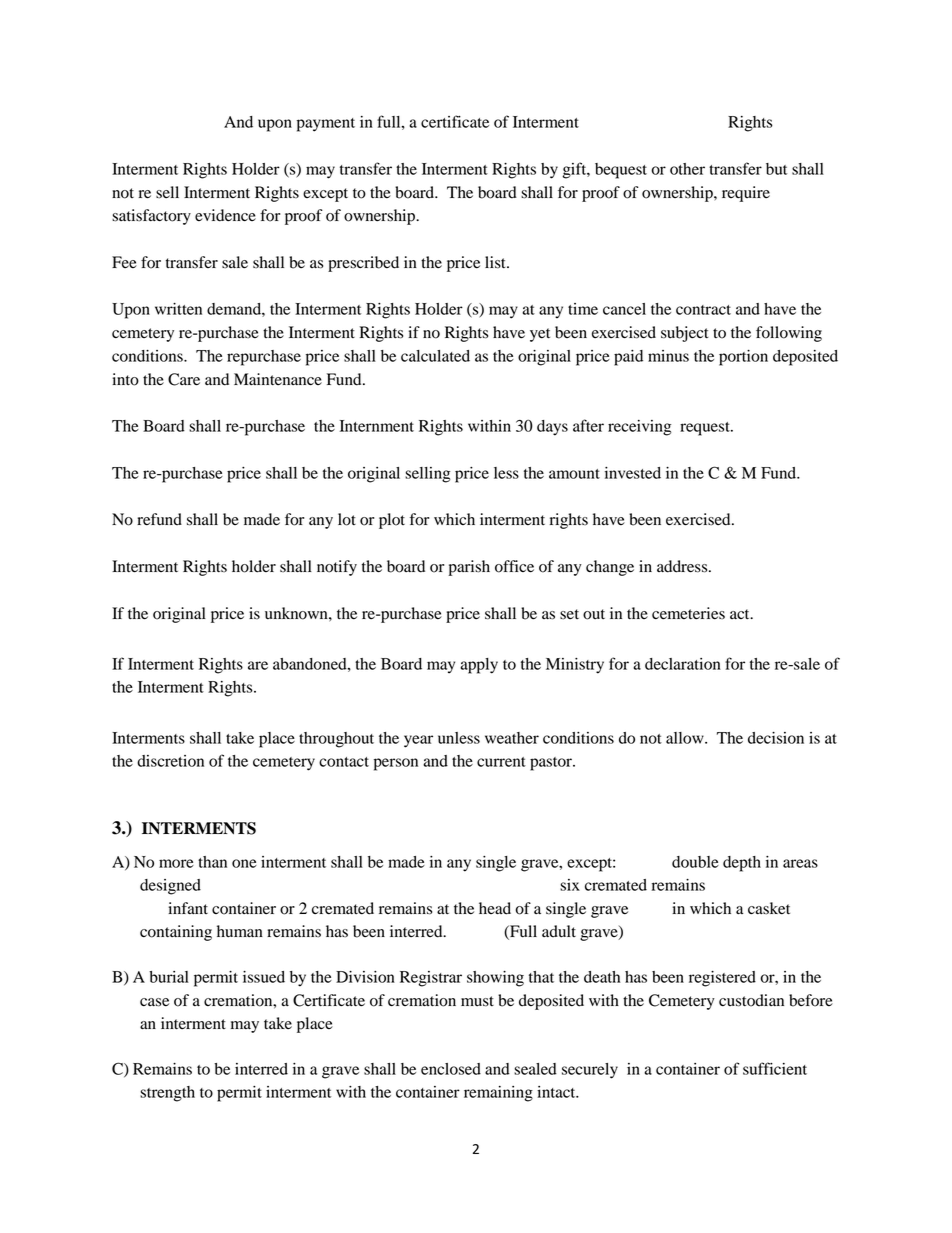 This page has width=952, height=1233. I want to click on Care, so click(184, 379).
